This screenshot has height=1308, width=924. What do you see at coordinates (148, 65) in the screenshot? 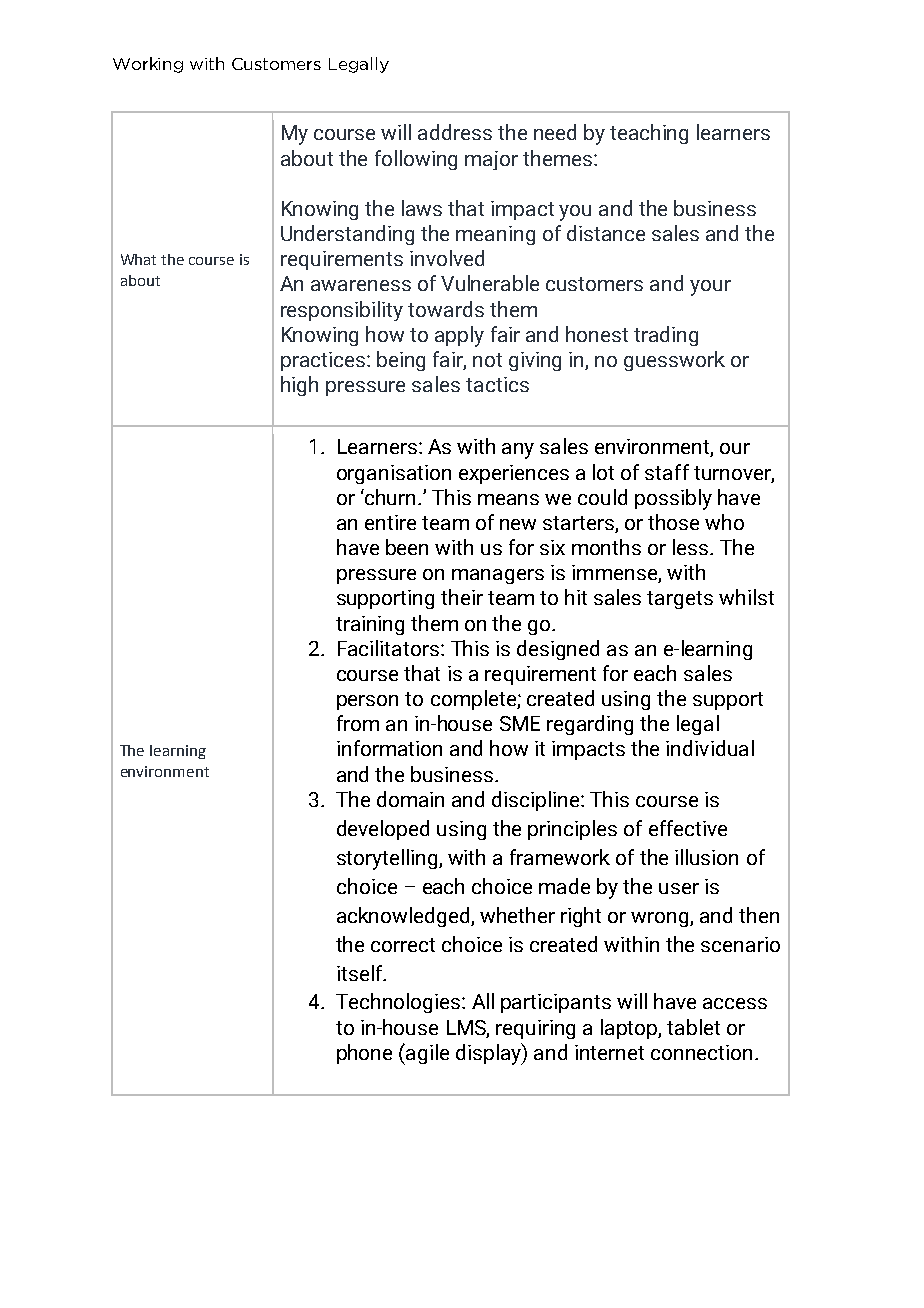
I see `Working` at bounding box center [148, 65].
